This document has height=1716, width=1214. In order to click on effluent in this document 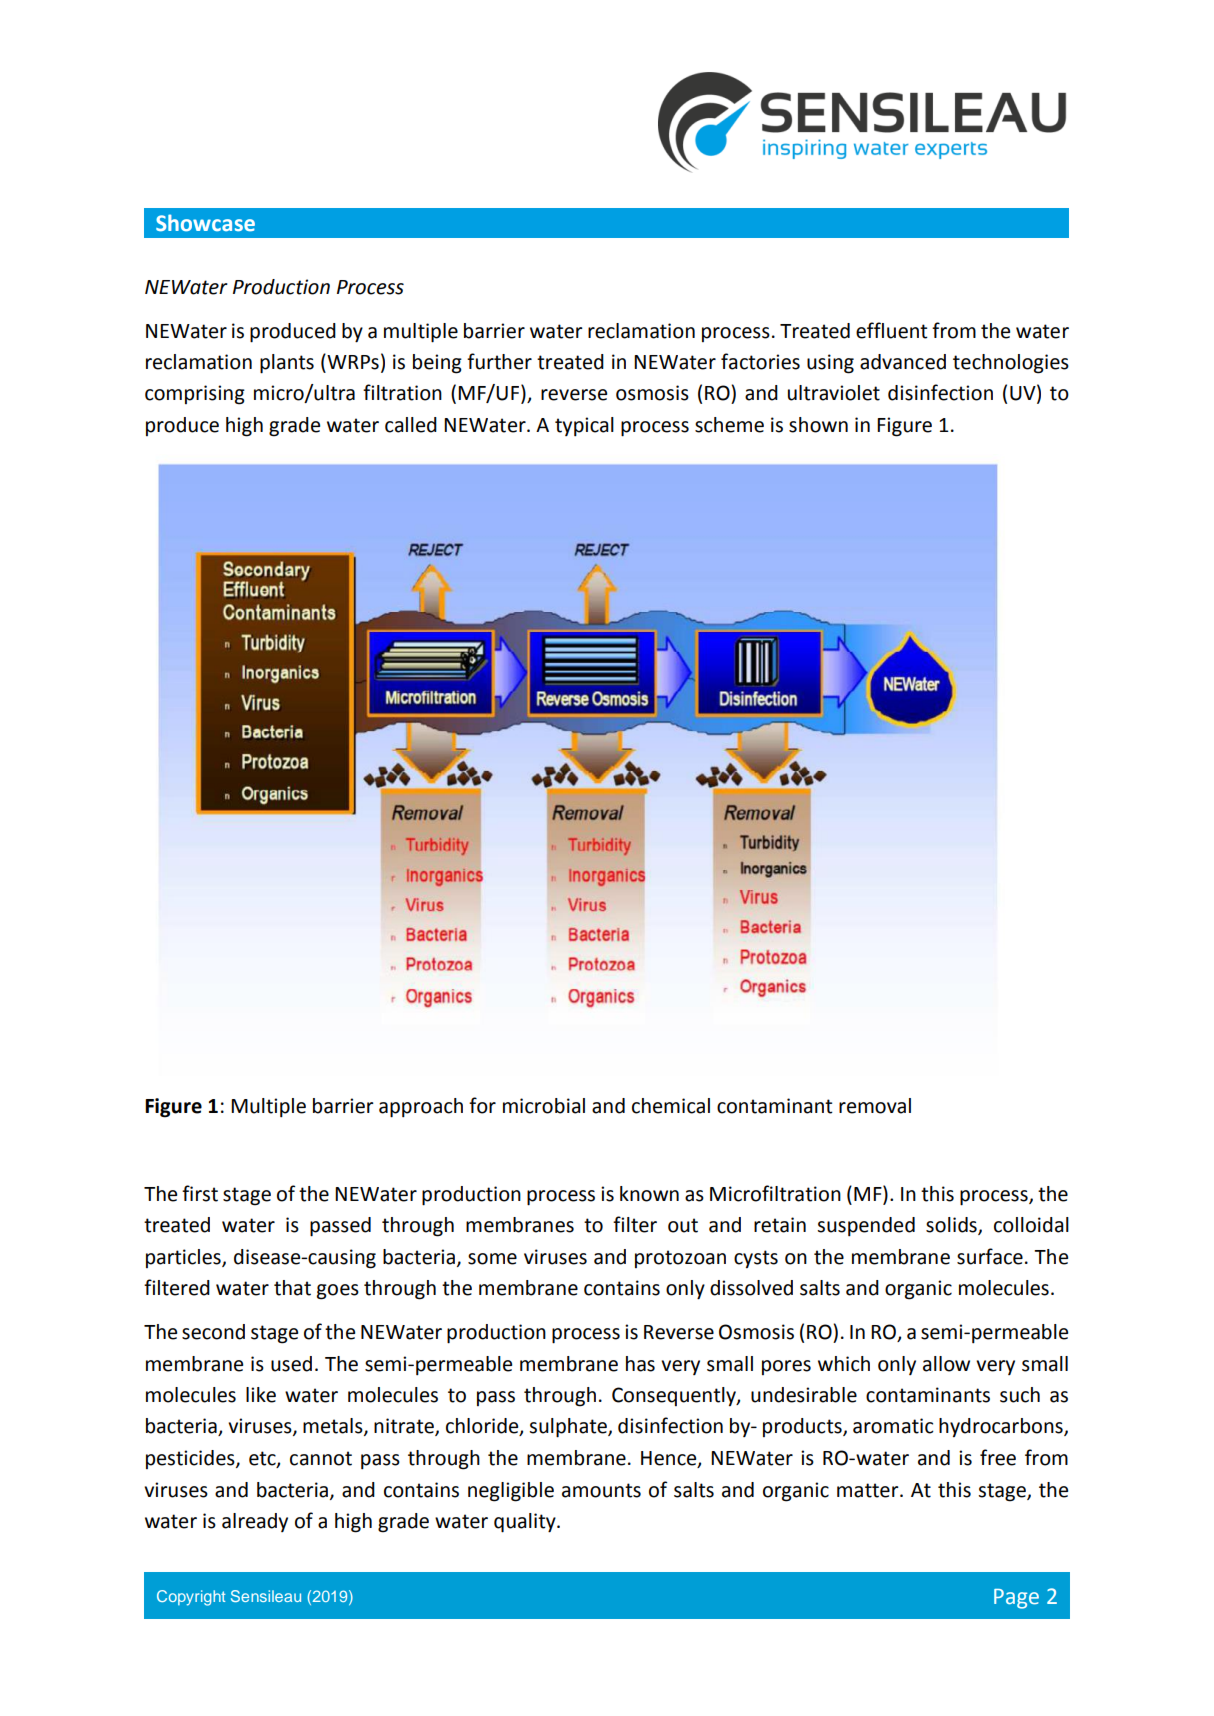, I will do `click(892, 330)`.
